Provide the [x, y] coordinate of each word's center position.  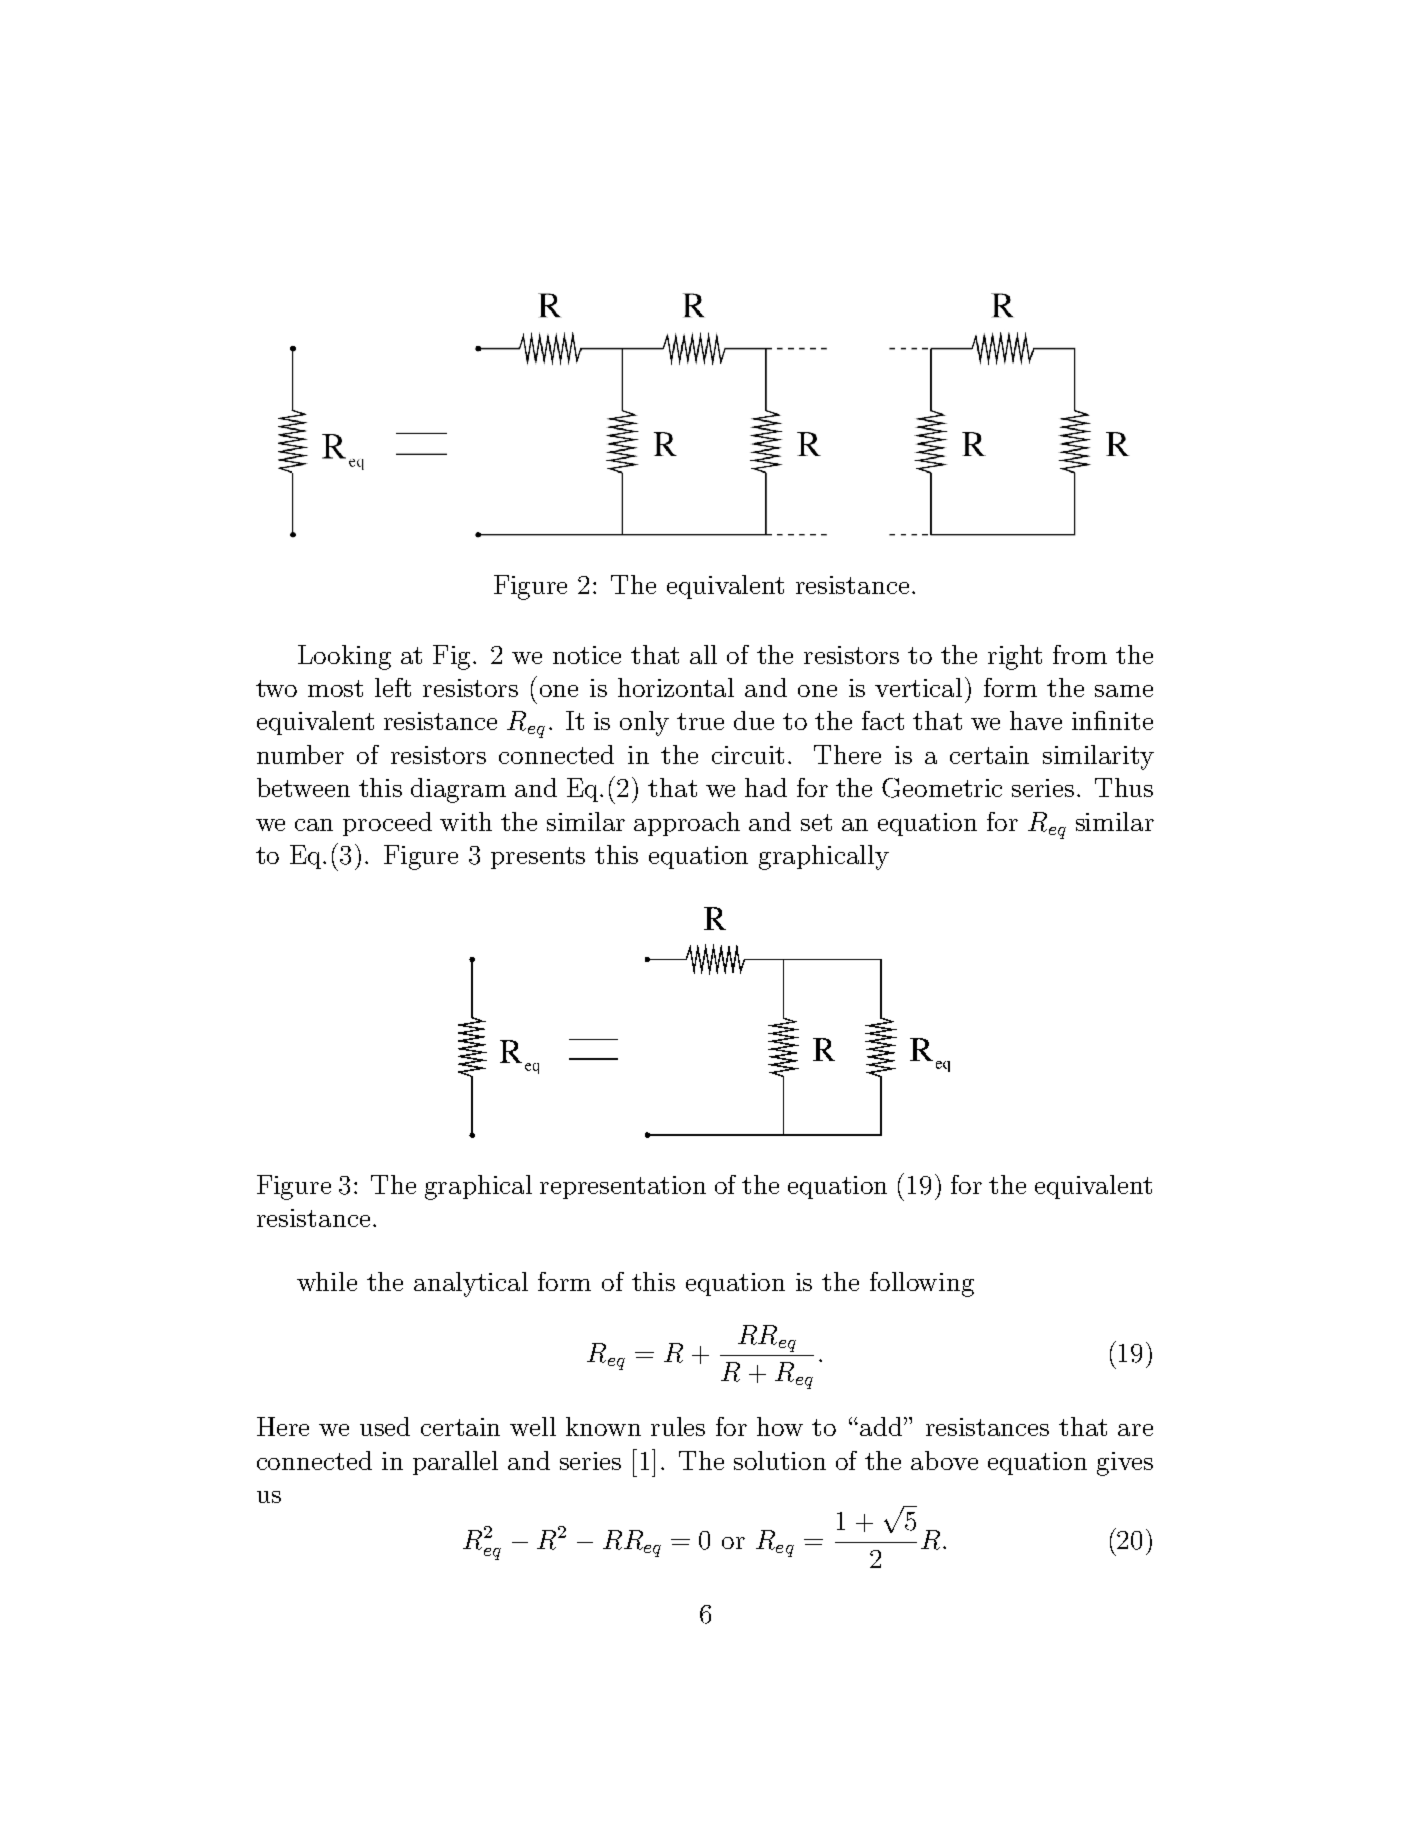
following [922, 1284]
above [944, 1460]
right [1015, 657]
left [393, 687]
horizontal [676, 687]
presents [538, 858]
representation [623, 1187]
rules [678, 1426]
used [385, 1426]
